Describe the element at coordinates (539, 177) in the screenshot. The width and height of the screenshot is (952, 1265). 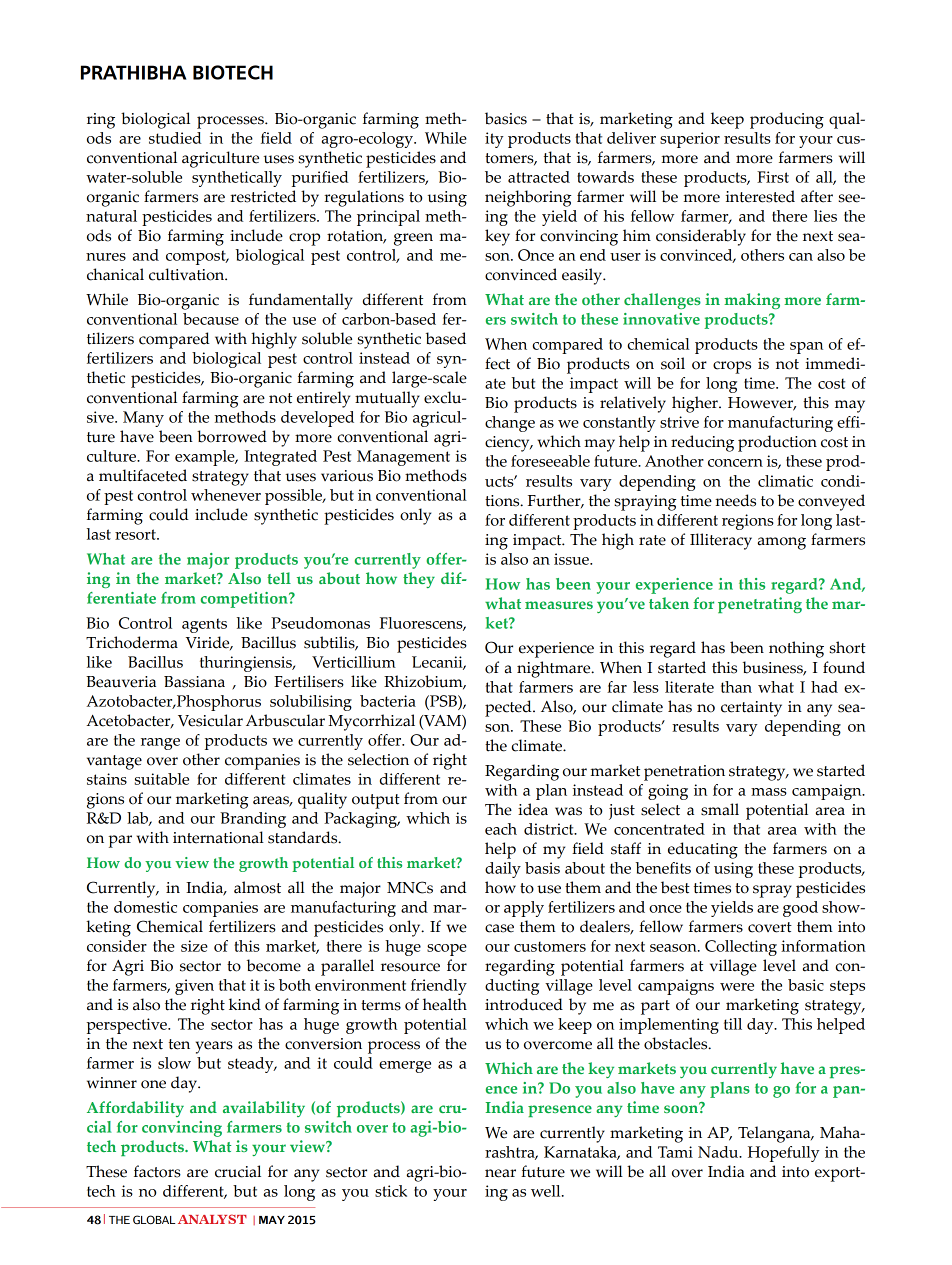
I see `attracted` at that location.
